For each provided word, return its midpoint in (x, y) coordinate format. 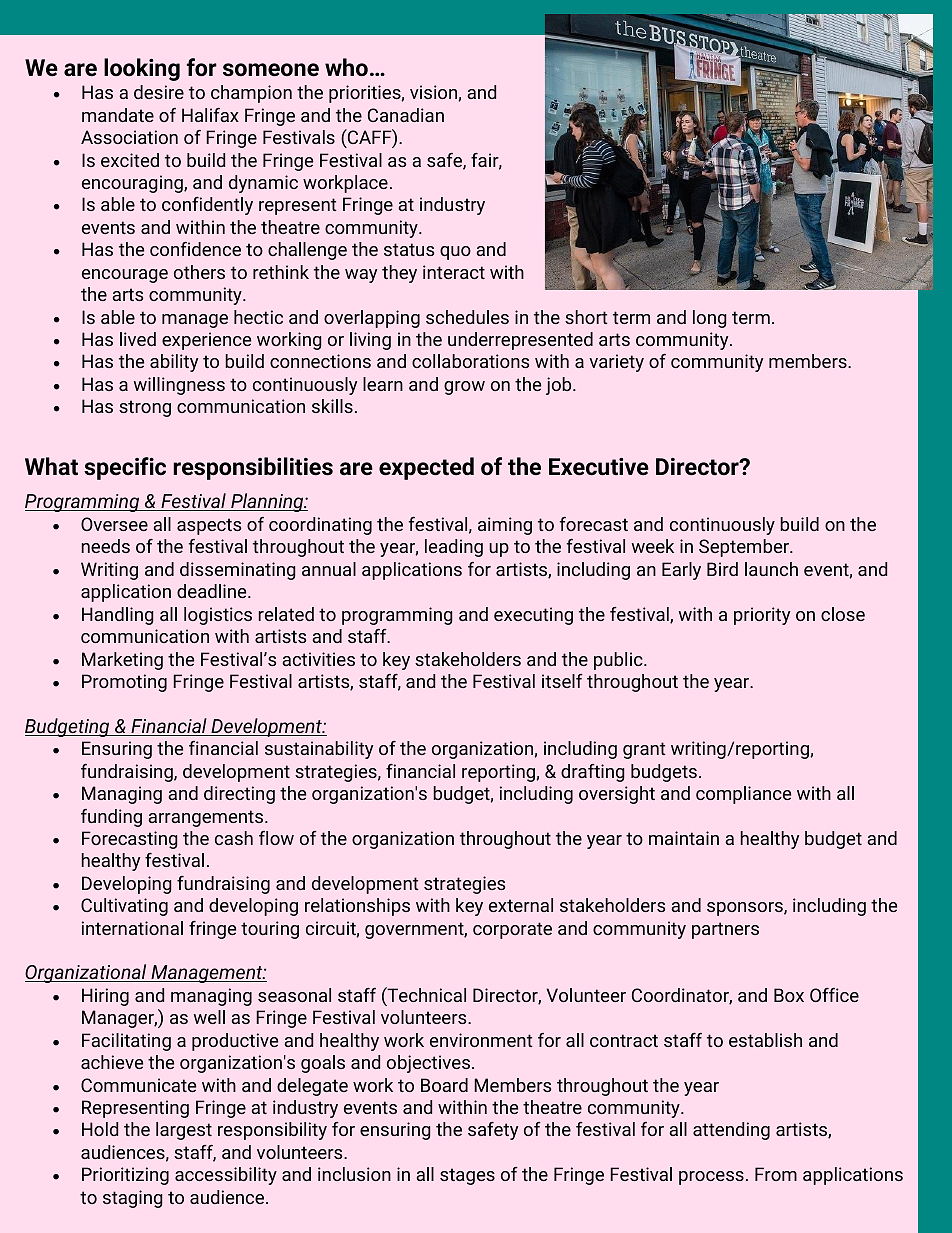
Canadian (406, 115)
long (710, 319)
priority (762, 616)
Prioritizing (125, 1176)
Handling (118, 616)
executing (533, 616)
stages (467, 1176)
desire (159, 92)
